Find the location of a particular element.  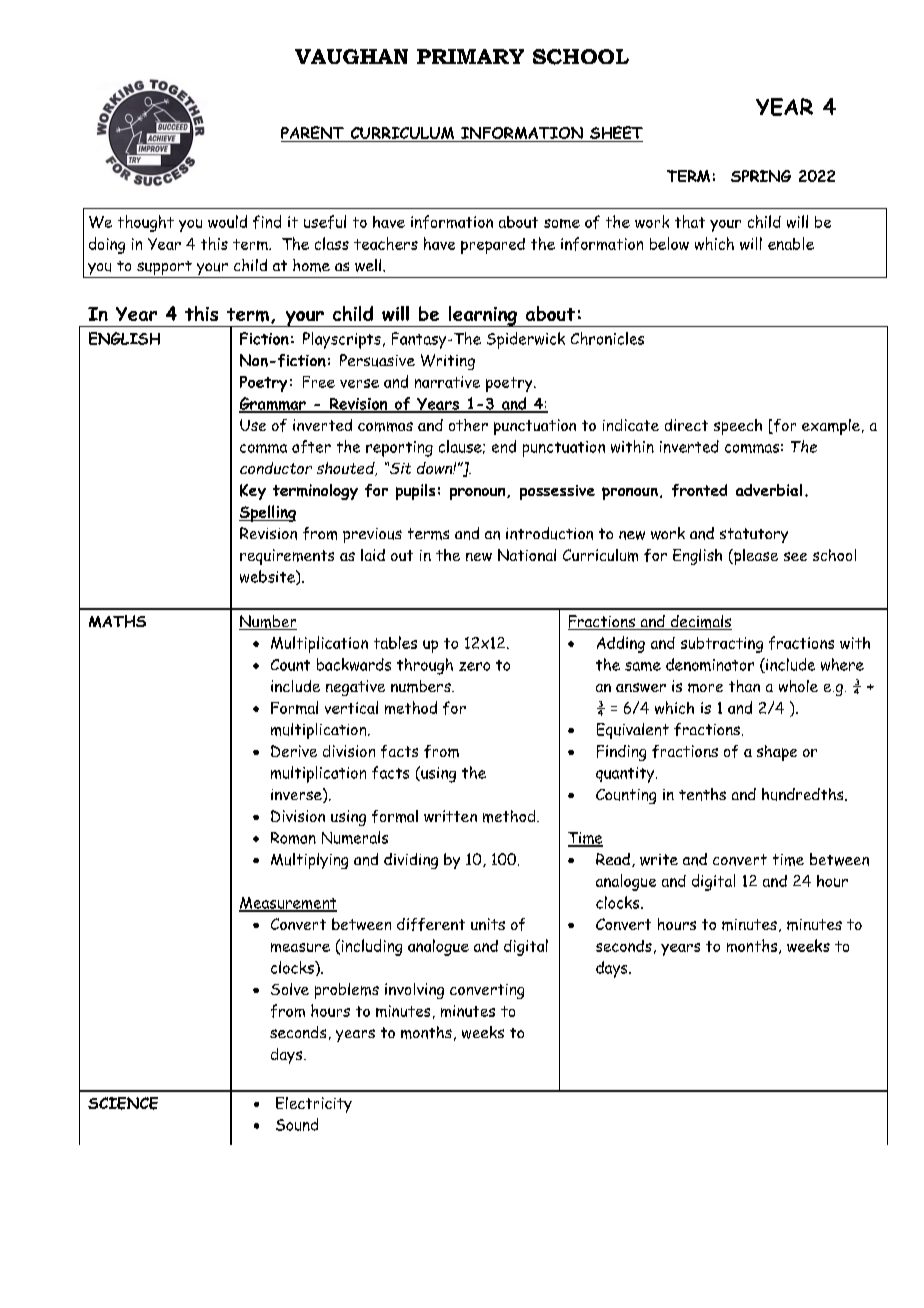

National is located at coordinates (527, 555).
